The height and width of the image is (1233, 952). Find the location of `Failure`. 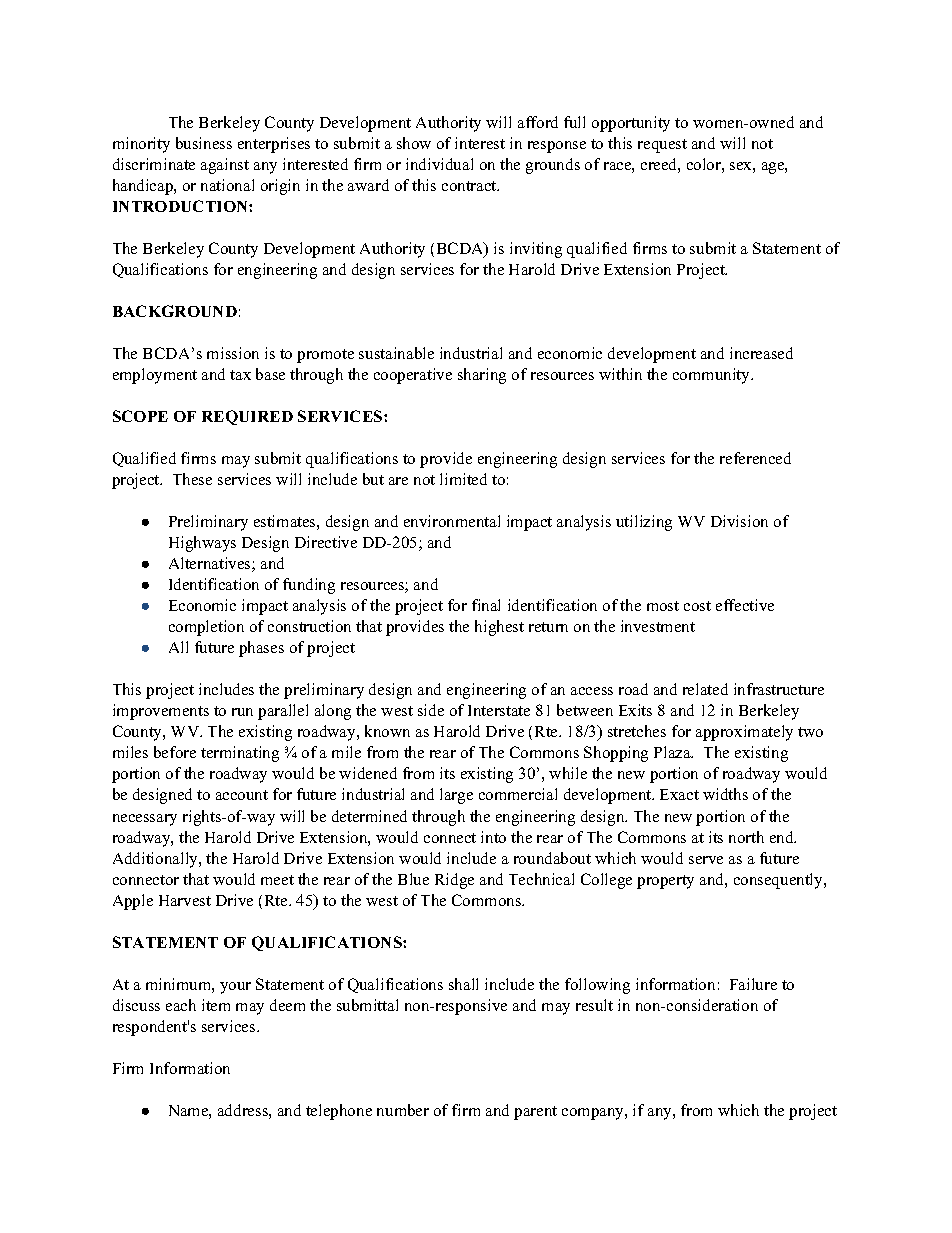

Failure is located at coordinates (753, 984).
